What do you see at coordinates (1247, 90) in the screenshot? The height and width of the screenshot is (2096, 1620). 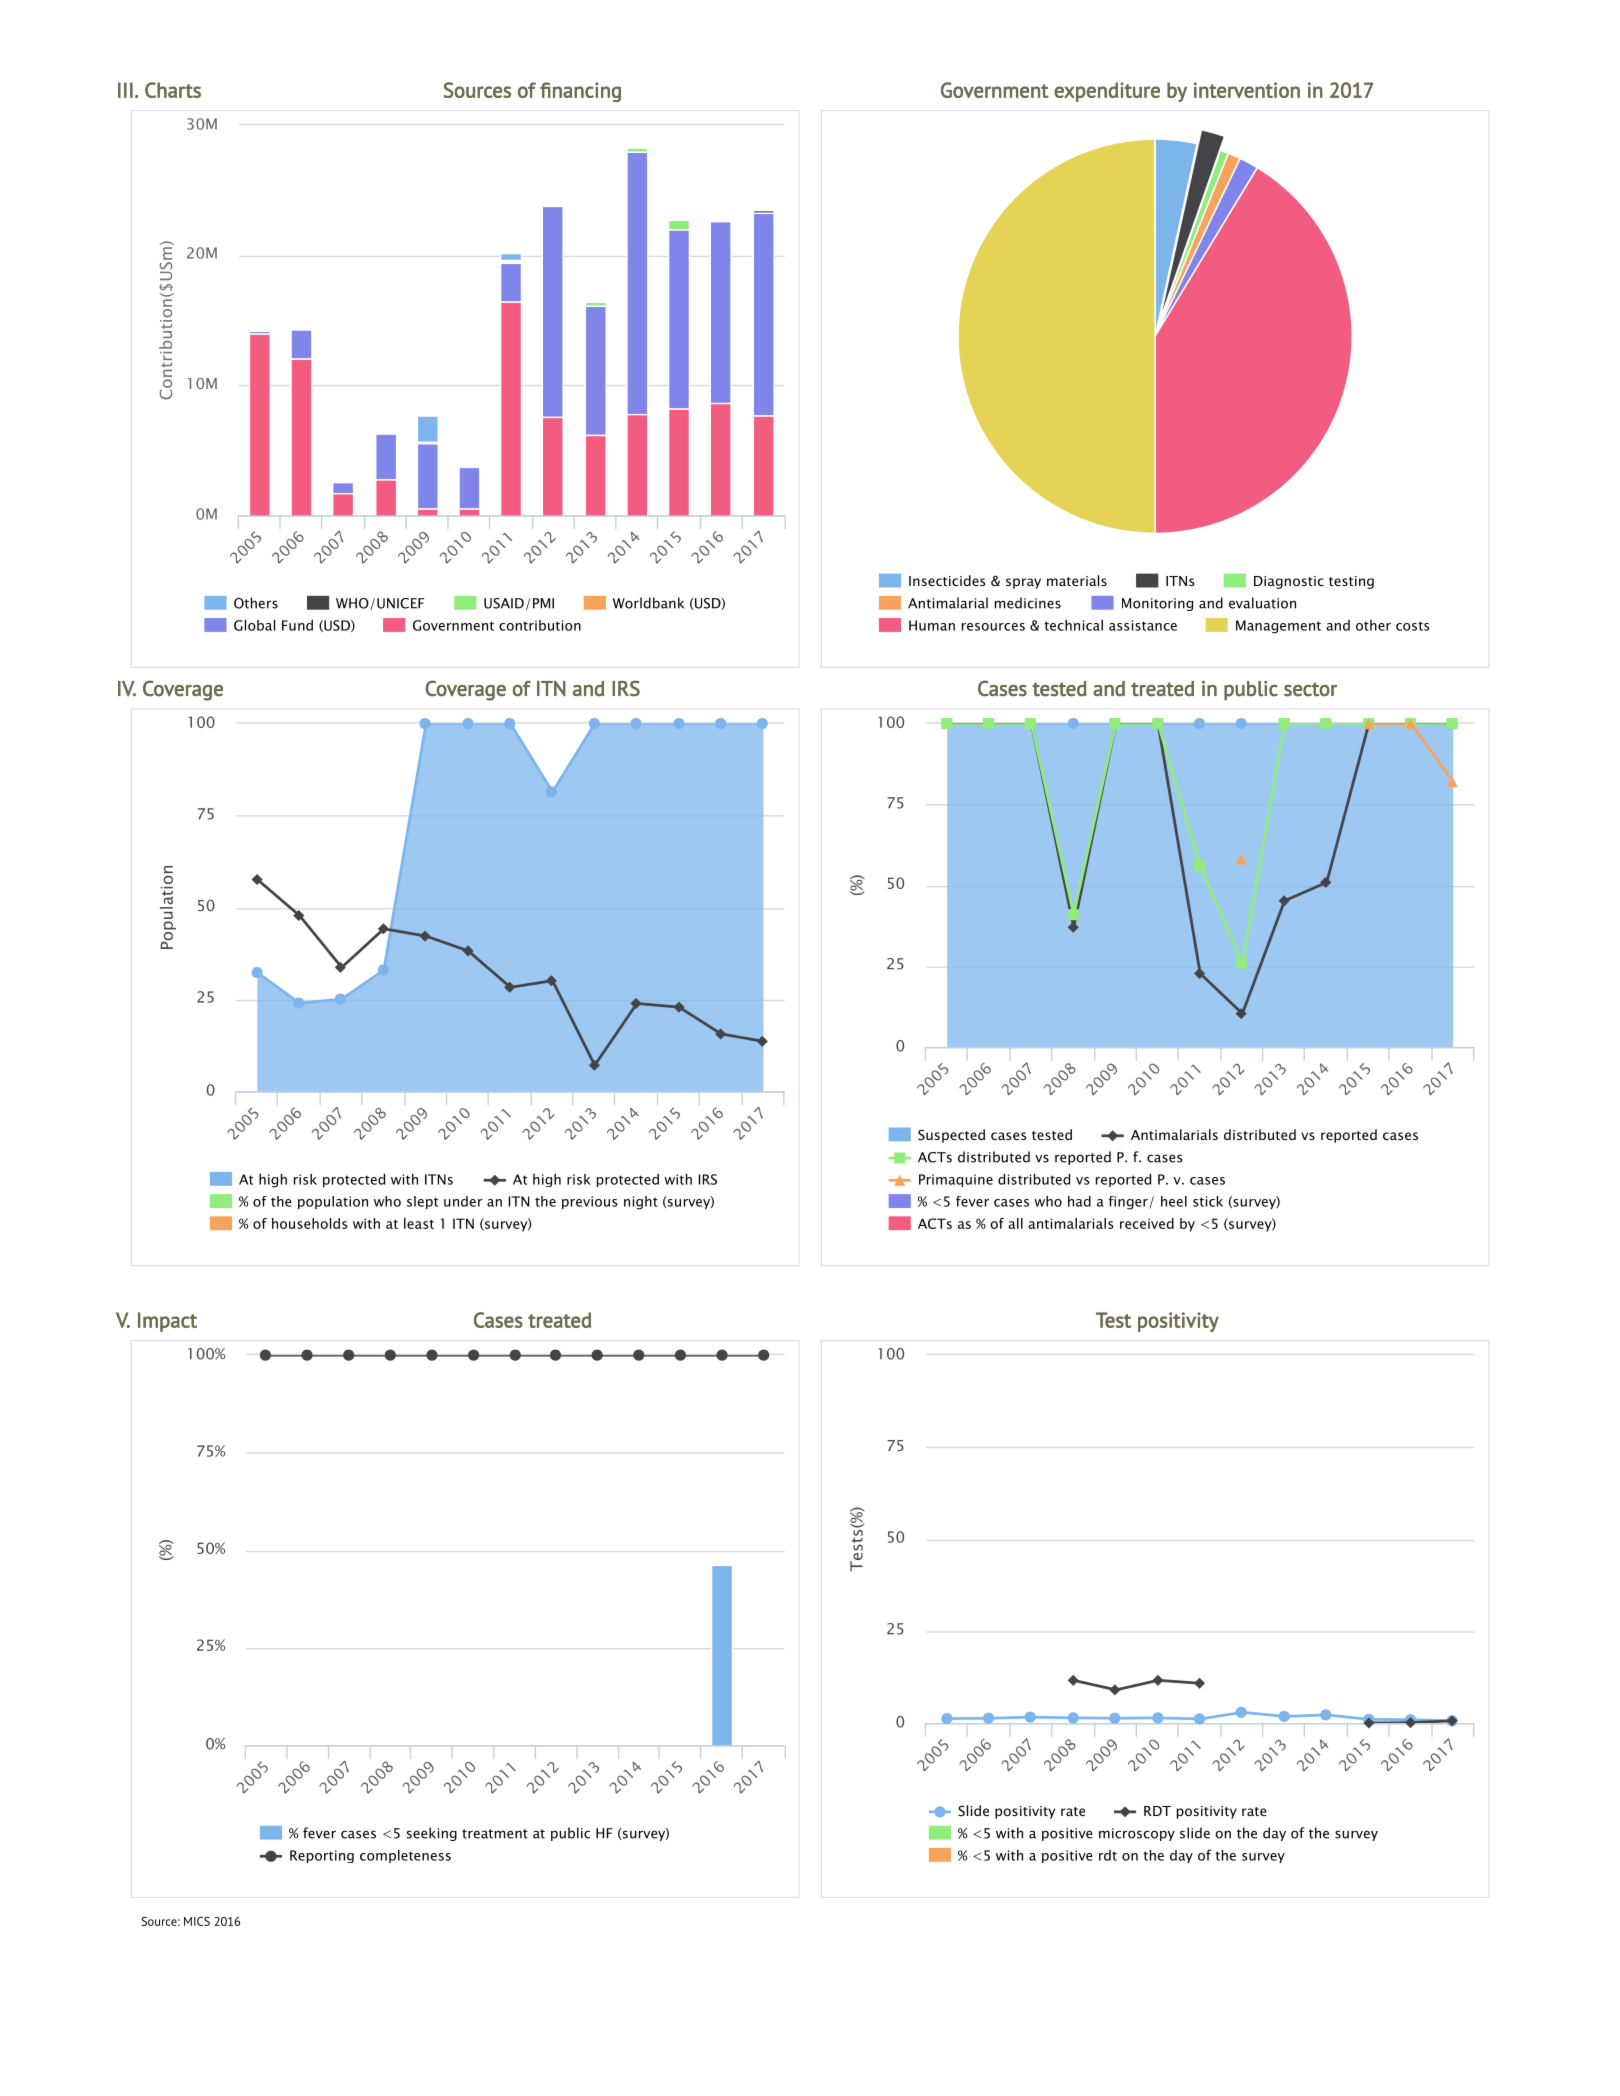 I see `intervention` at bounding box center [1247, 90].
